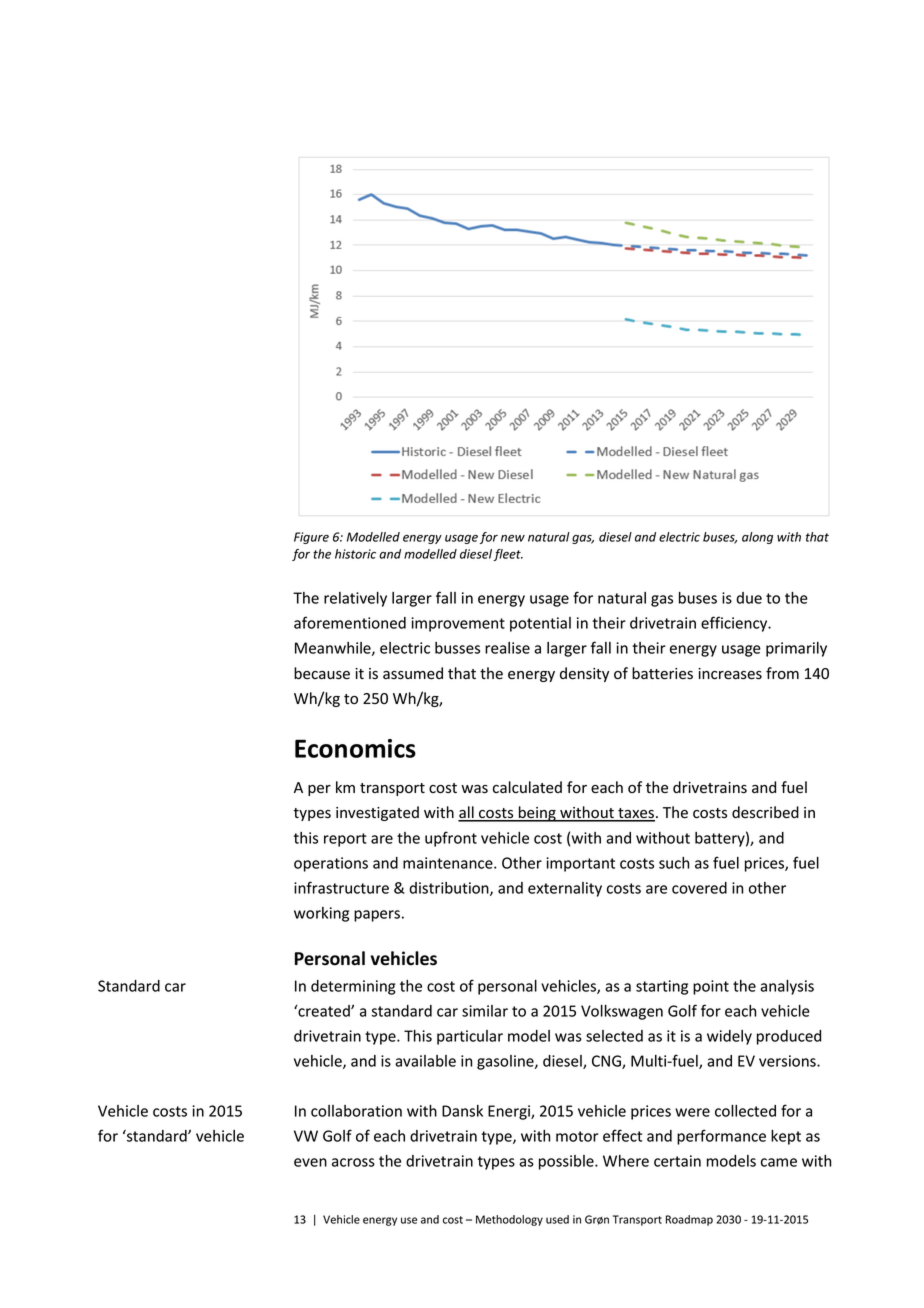  What do you see at coordinates (508, 555) in the document?
I see `fleet` at bounding box center [508, 555].
